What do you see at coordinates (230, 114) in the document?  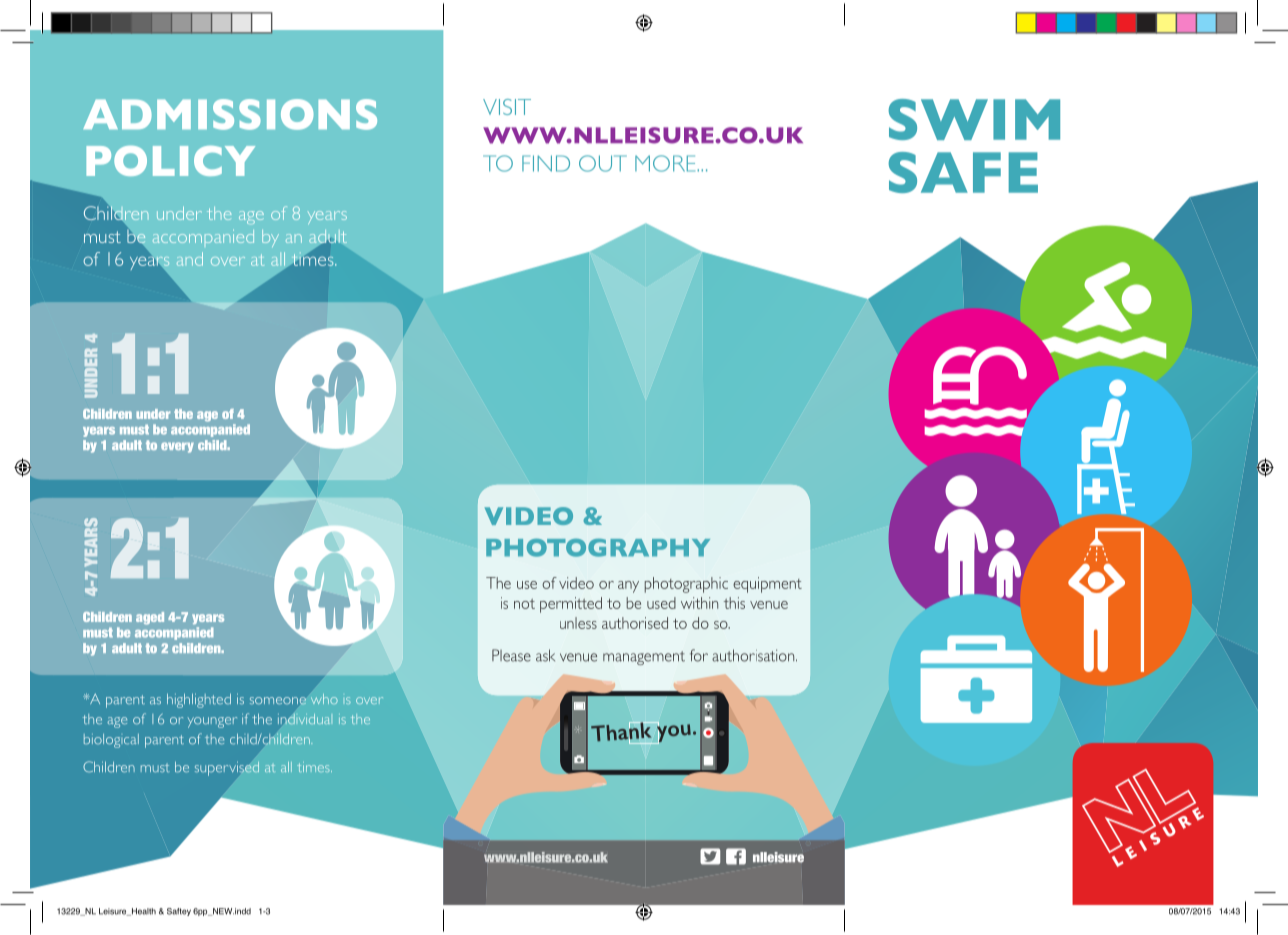 I see `ADMISSIONS` at bounding box center [230, 114].
